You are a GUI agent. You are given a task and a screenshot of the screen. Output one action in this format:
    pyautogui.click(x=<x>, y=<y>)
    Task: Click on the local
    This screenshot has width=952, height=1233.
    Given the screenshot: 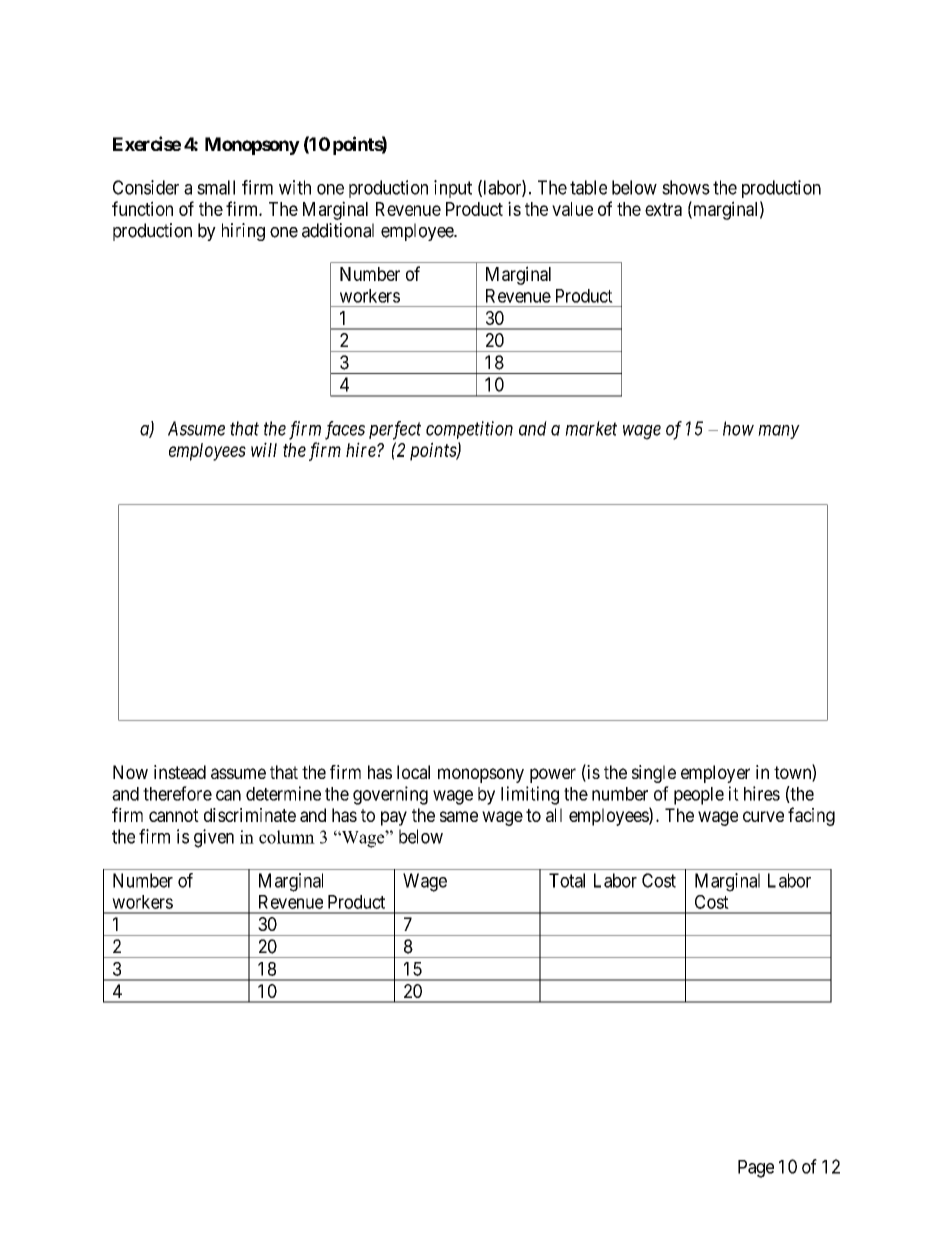 What is the action you would take?
    pyautogui.click(x=413, y=772)
